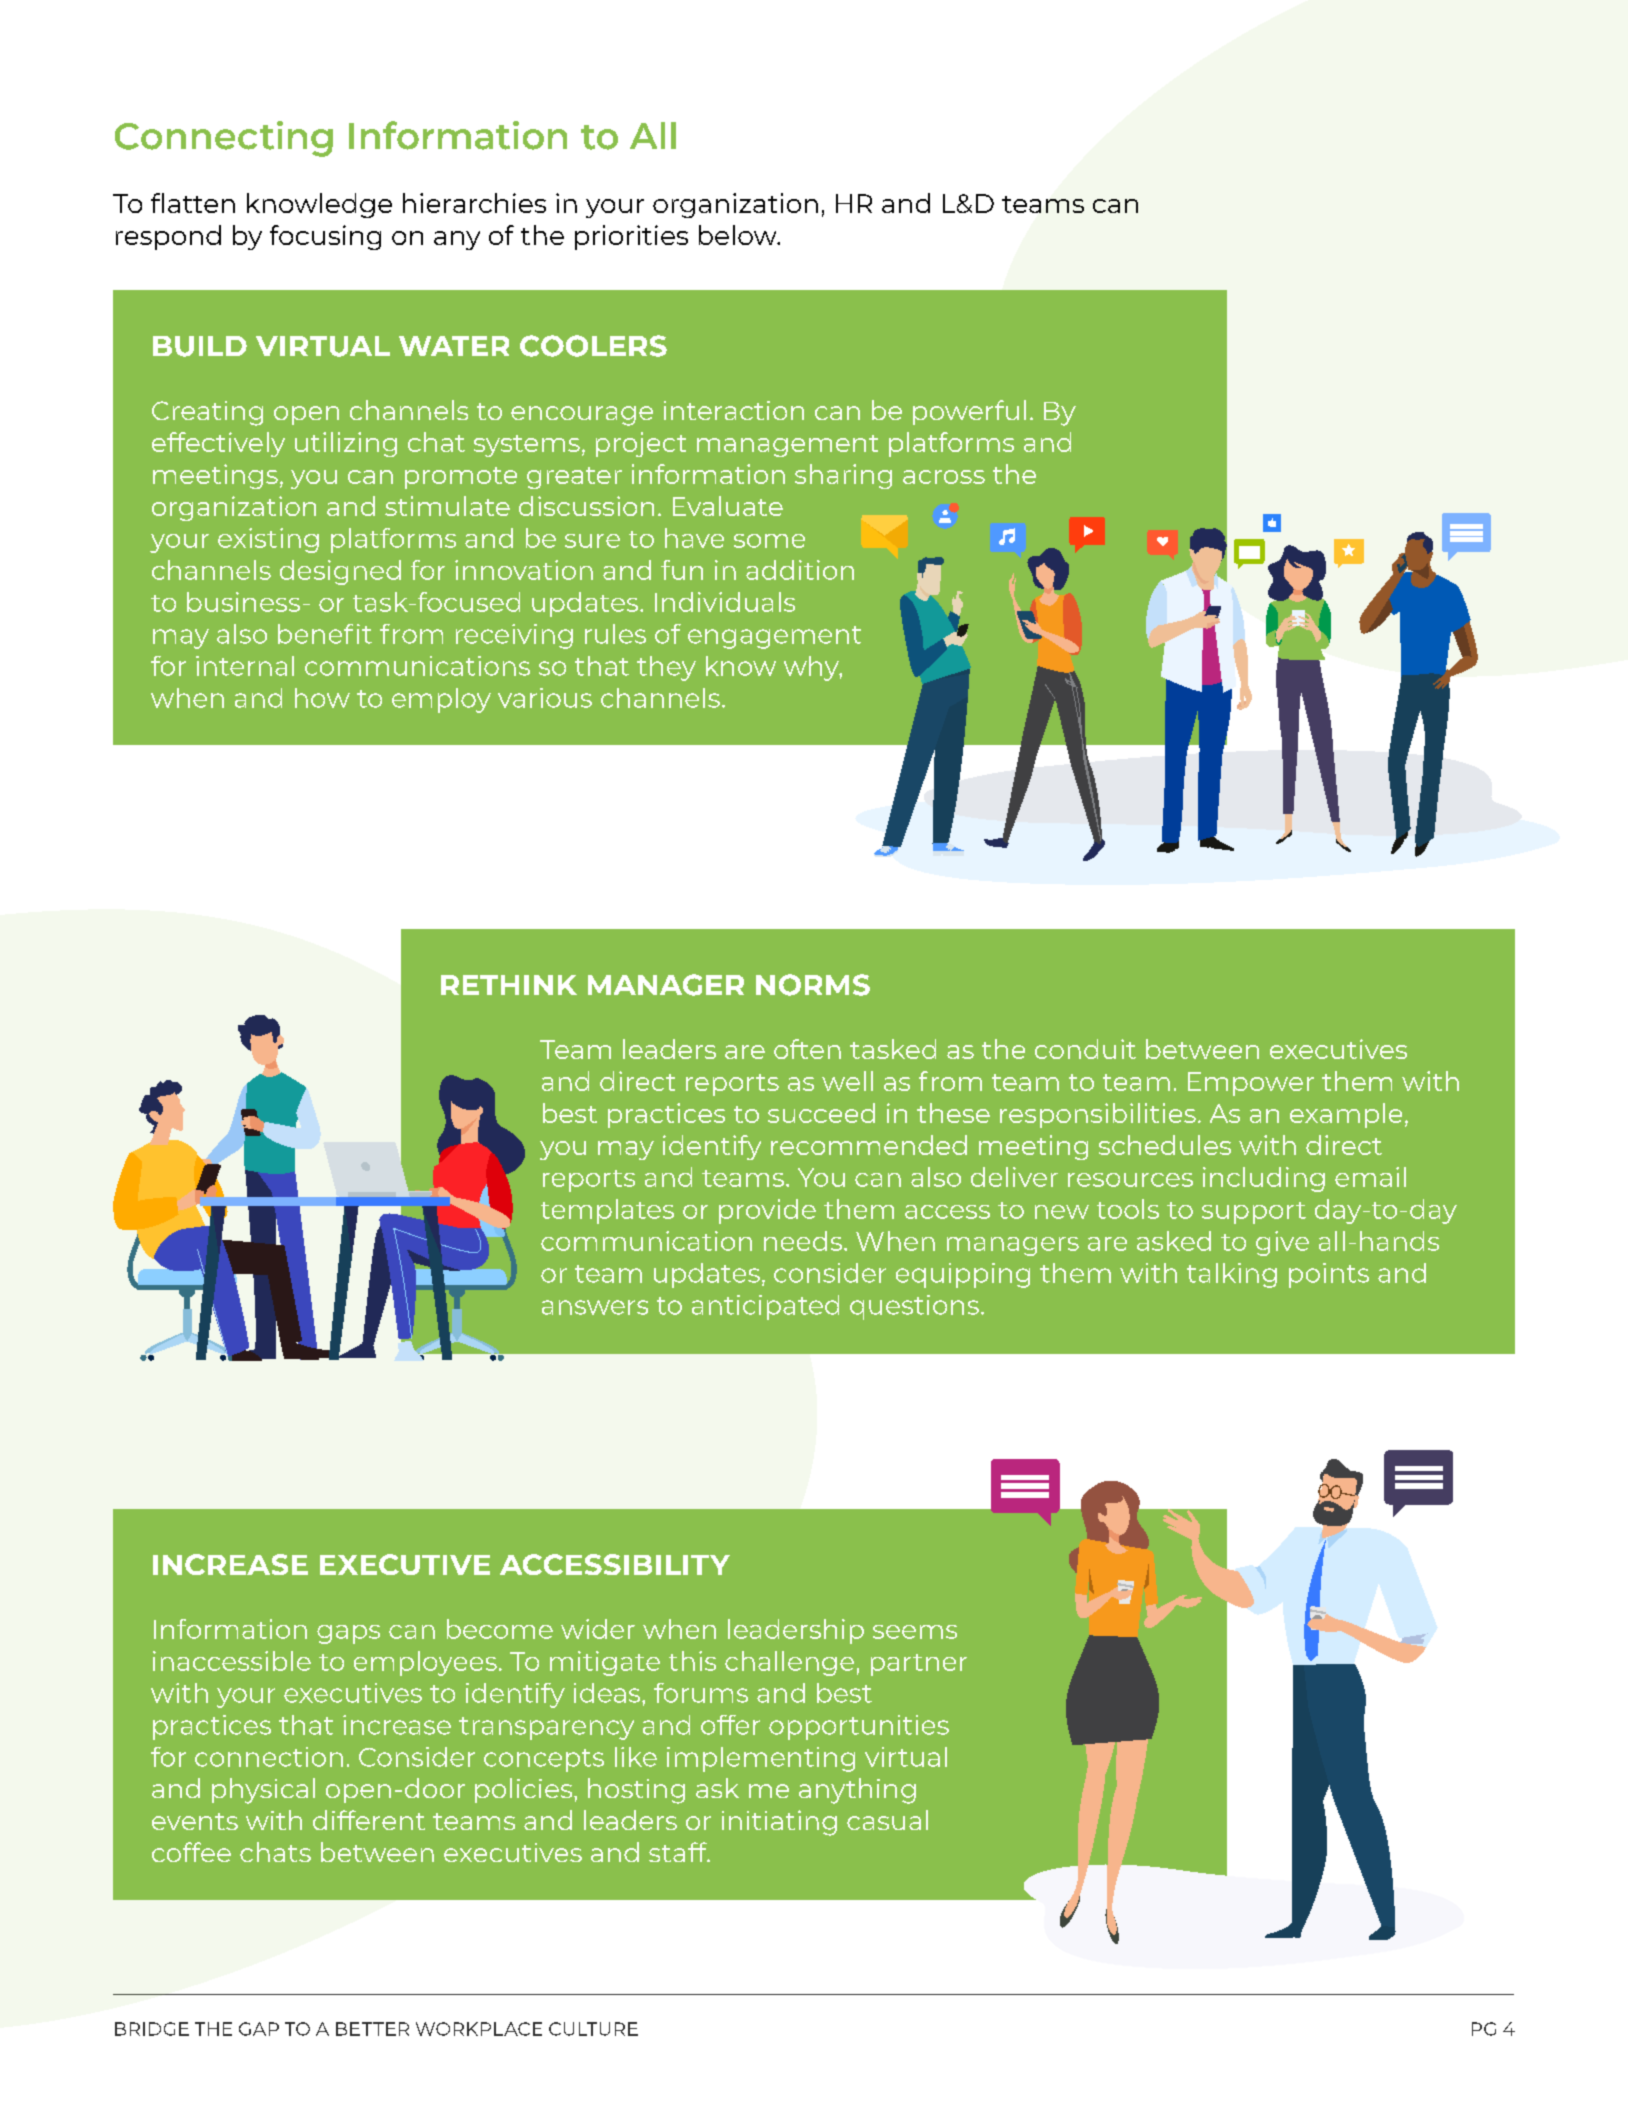 Image resolution: width=1628 pixels, height=2107 pixels. Describe the element at coordinates (807, 1049) in the document. I see `often` at that location.
